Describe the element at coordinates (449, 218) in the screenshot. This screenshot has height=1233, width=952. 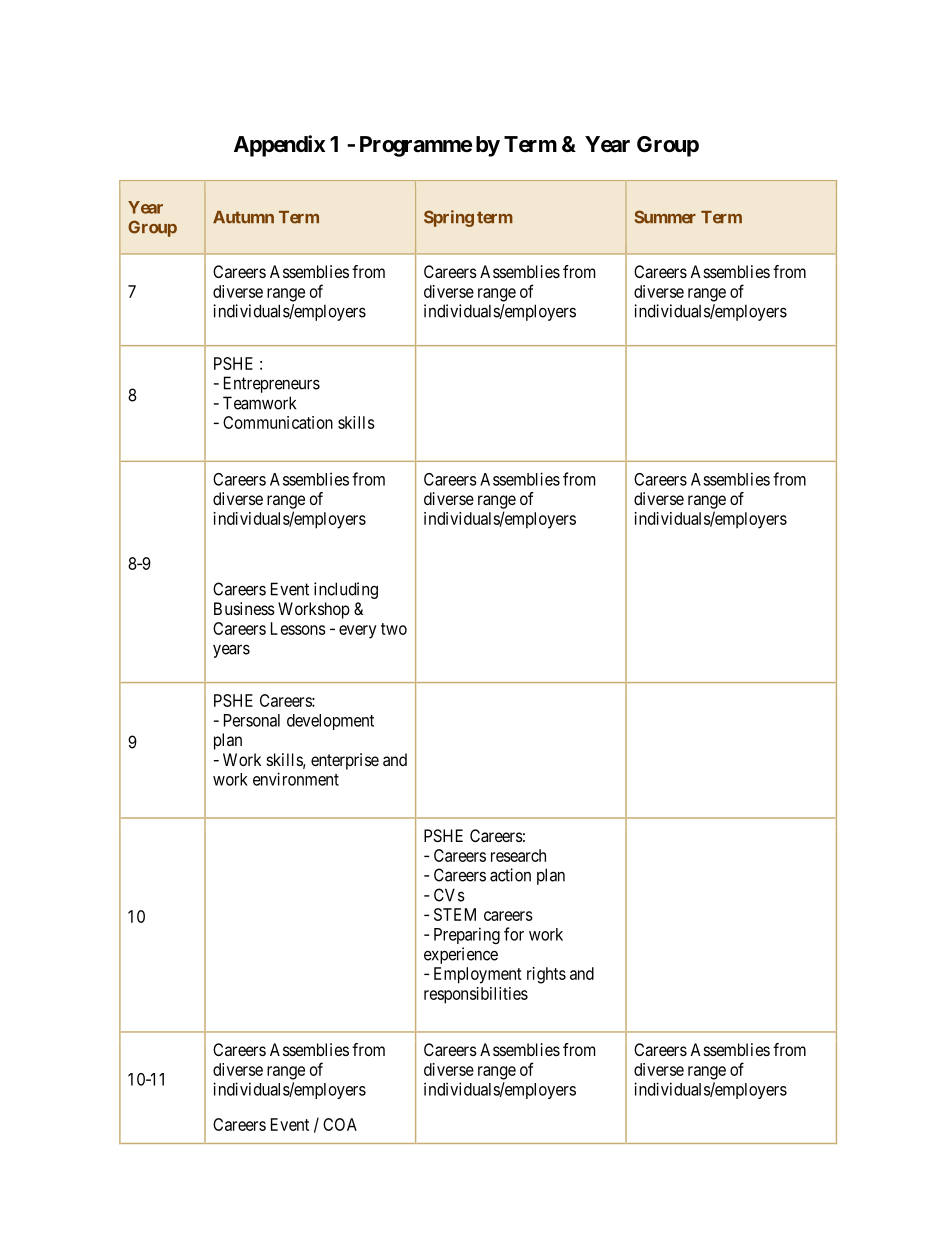
I see `Spring` at that location.
